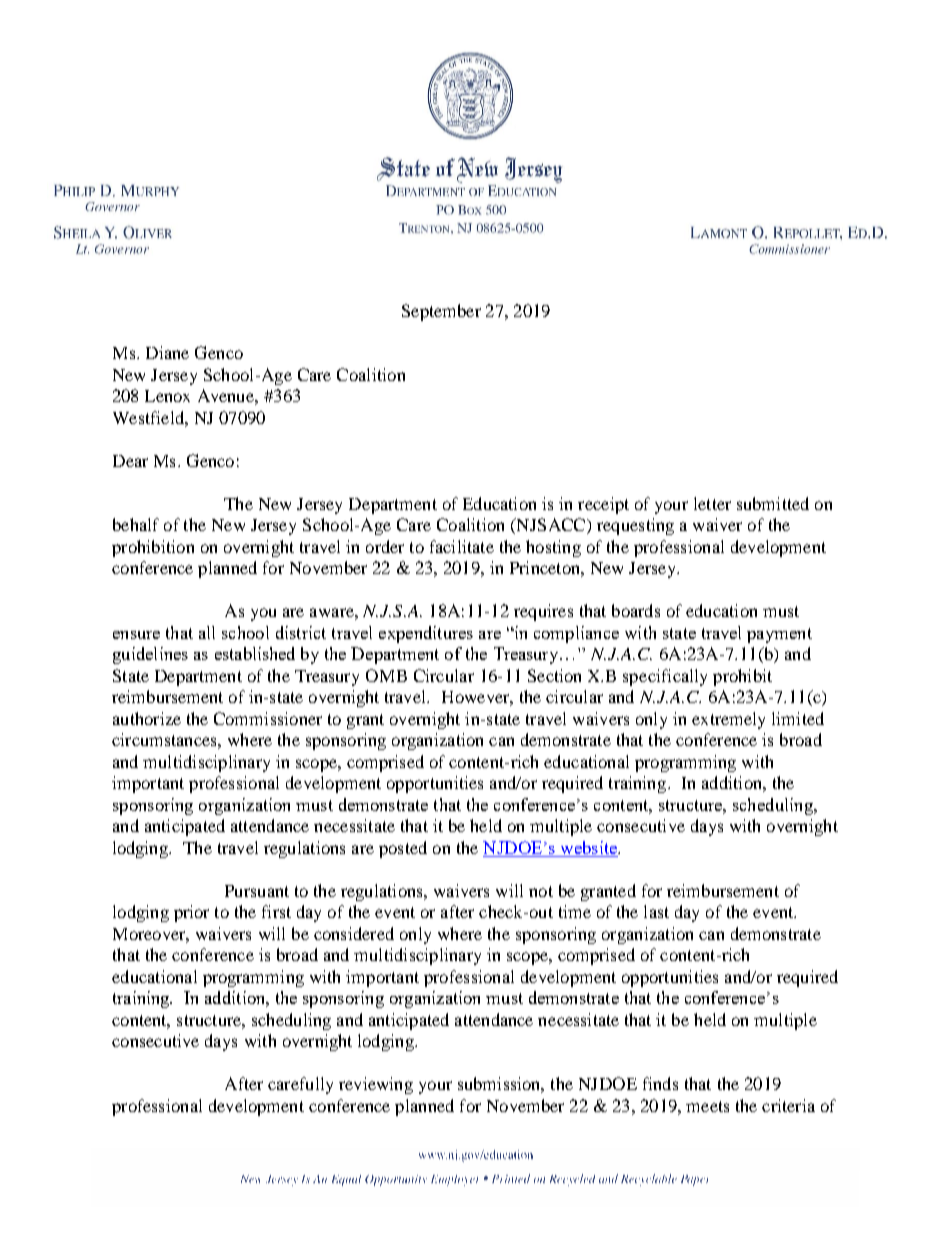 This document has height=1233, width=952. What do you see at coordinates (376, 1085) in the document?
I see `reviewing` at bounding box center [376, 1085].
